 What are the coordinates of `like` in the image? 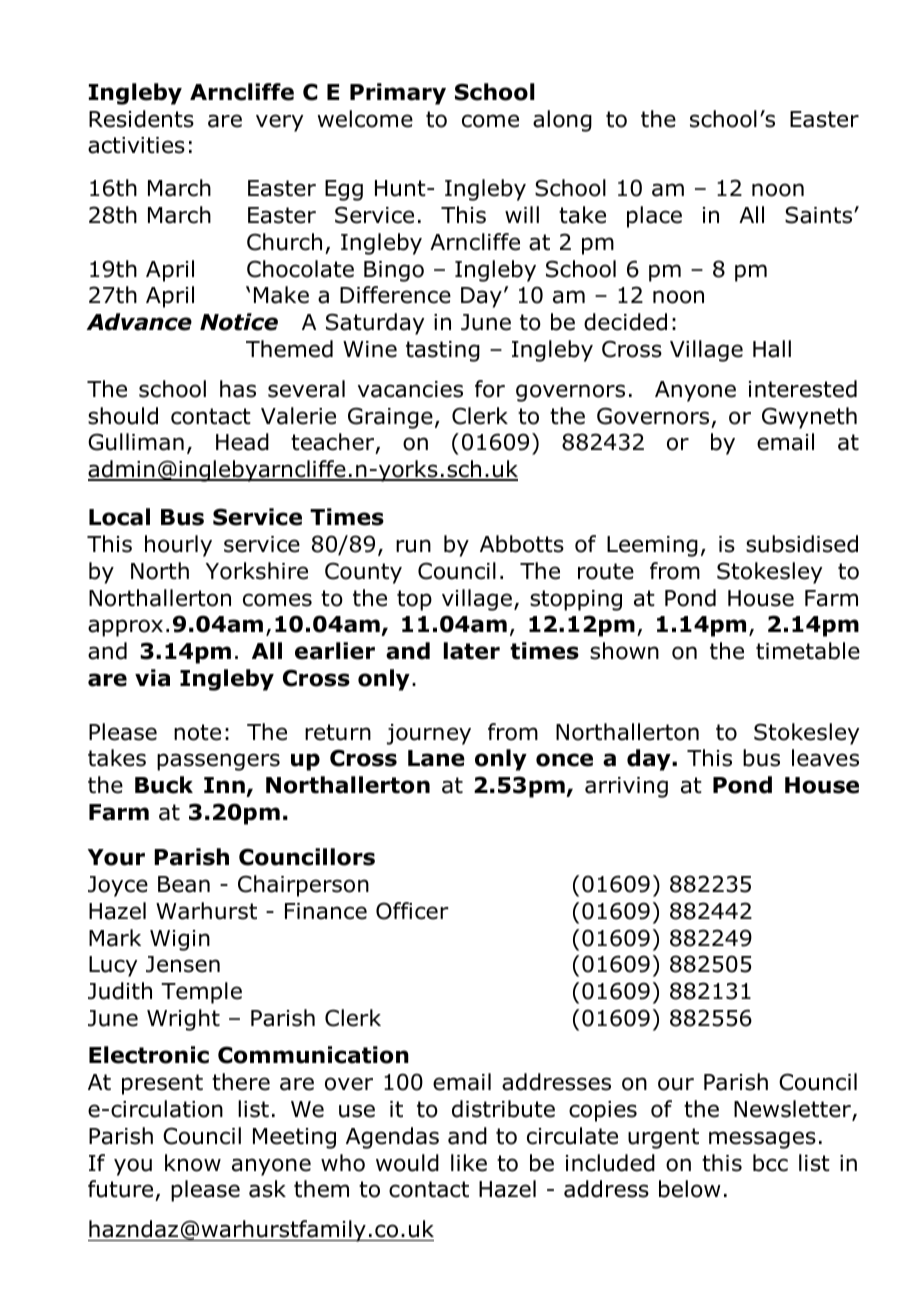 It's located at (469, 1163).
